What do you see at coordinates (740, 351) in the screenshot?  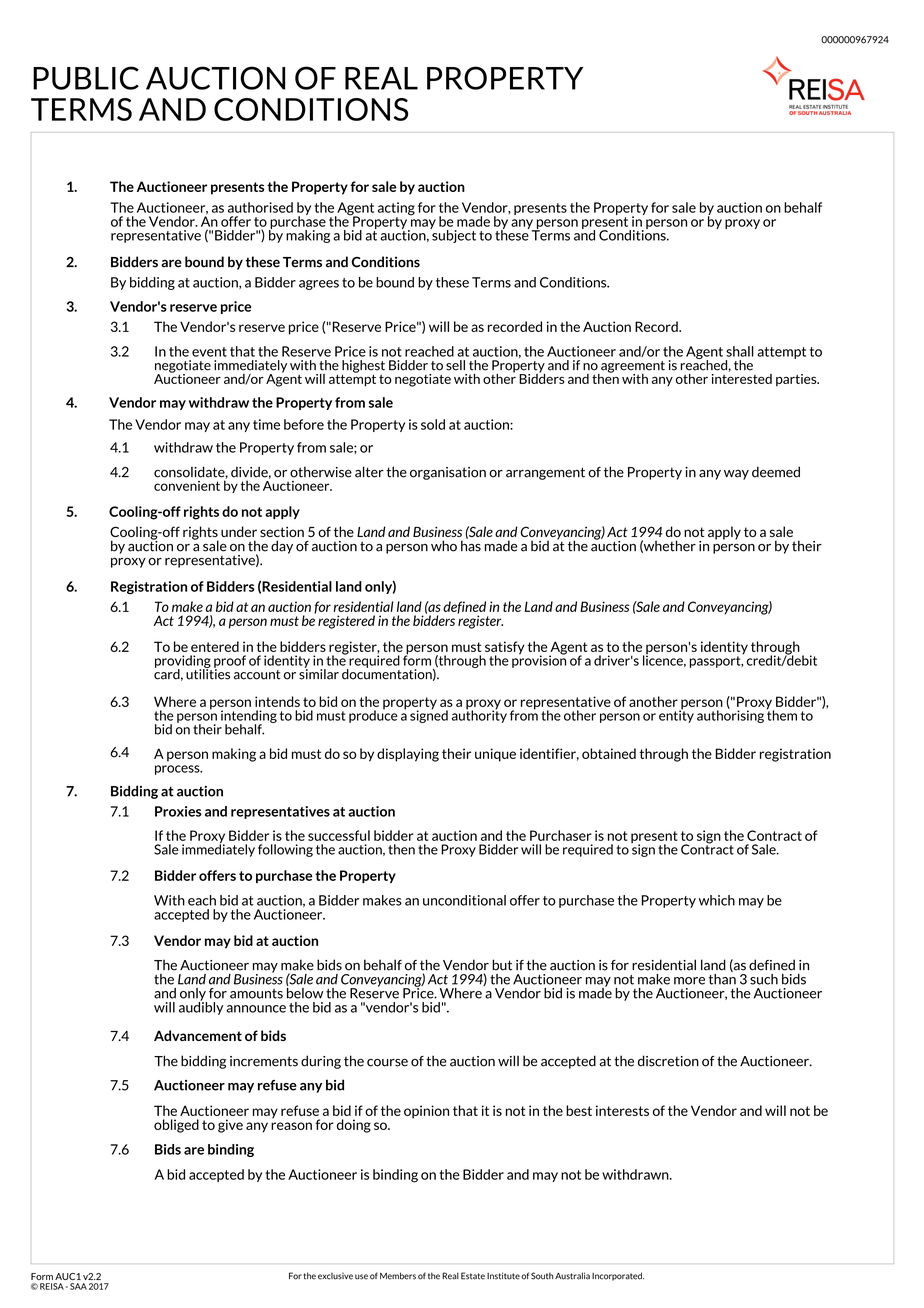 I see `shall` at bounding box center [740, 351].
